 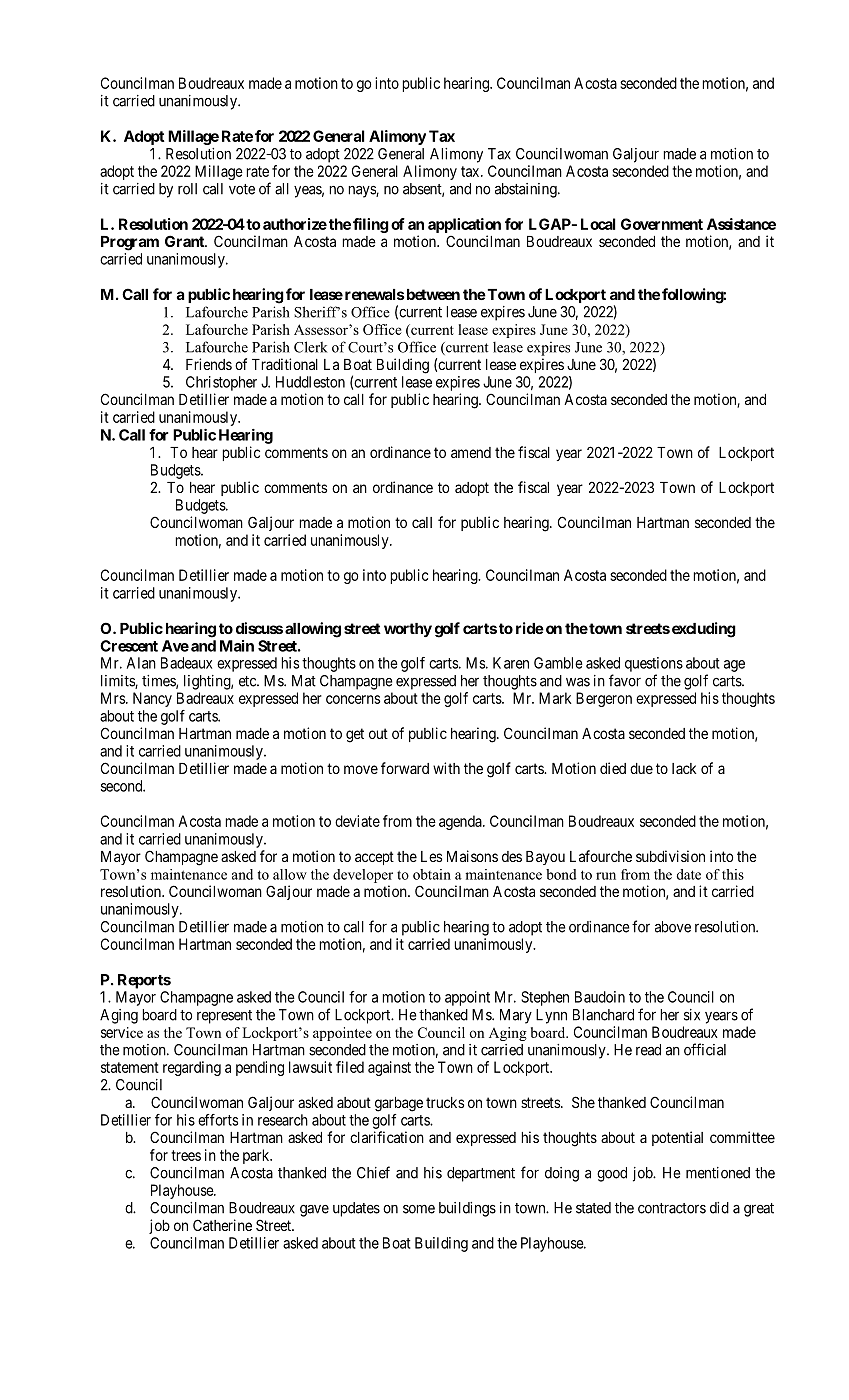 I want to click on questions, so click(x=654, y=664).
